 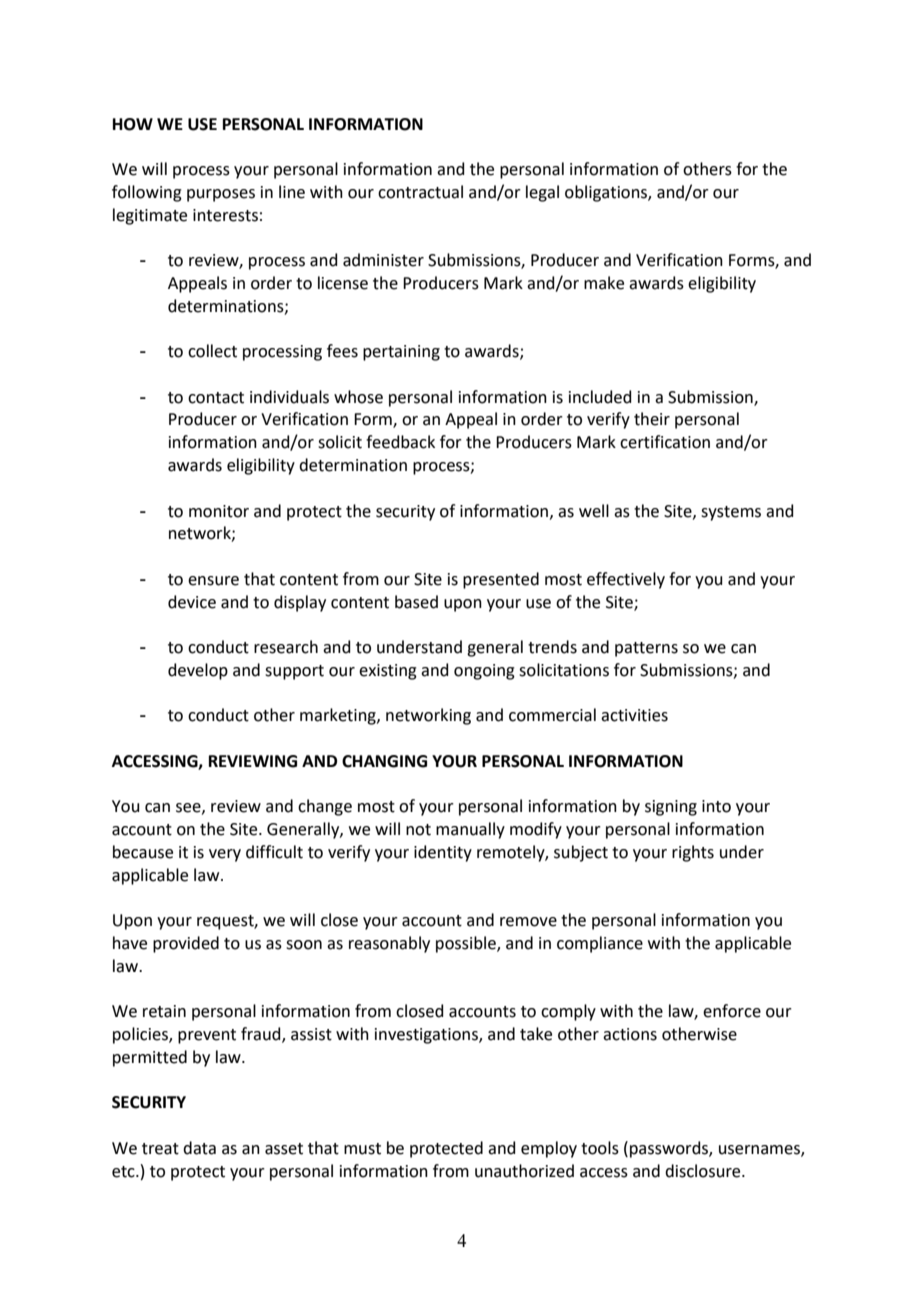 What do you see at coordinates (221, 195) in the screenshot?
I see `purposes` at bounding box center [221, 195].
